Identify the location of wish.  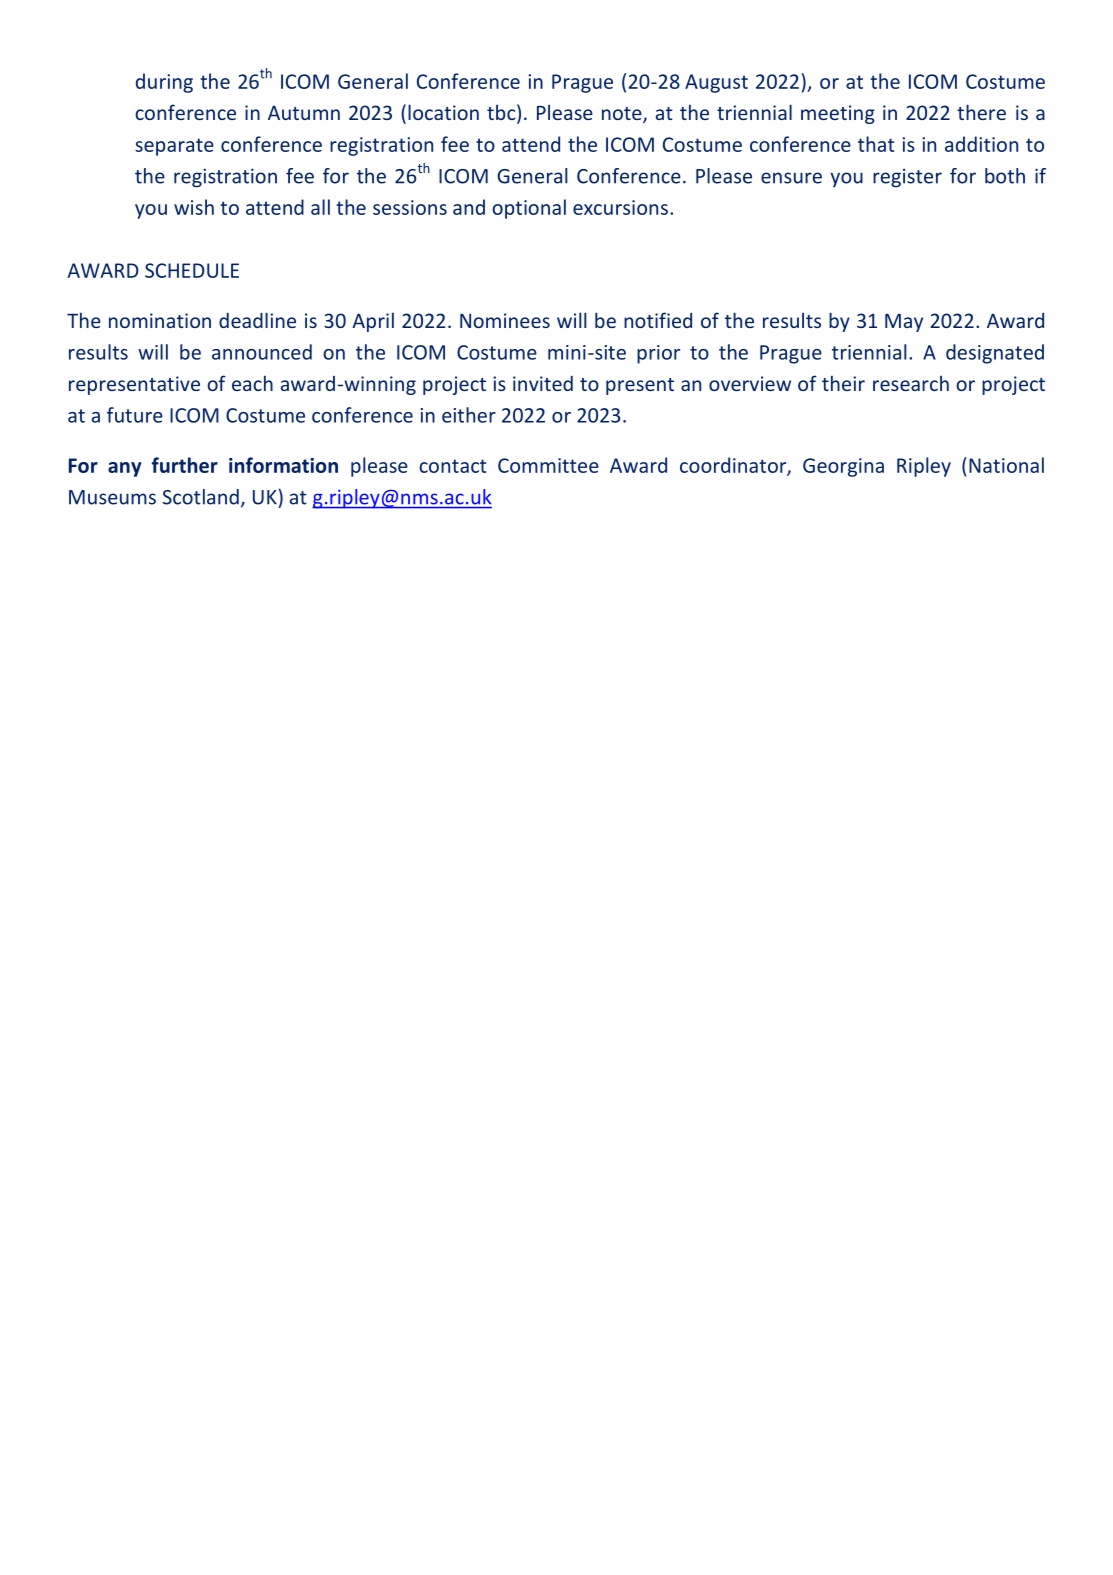
(194, 207).
